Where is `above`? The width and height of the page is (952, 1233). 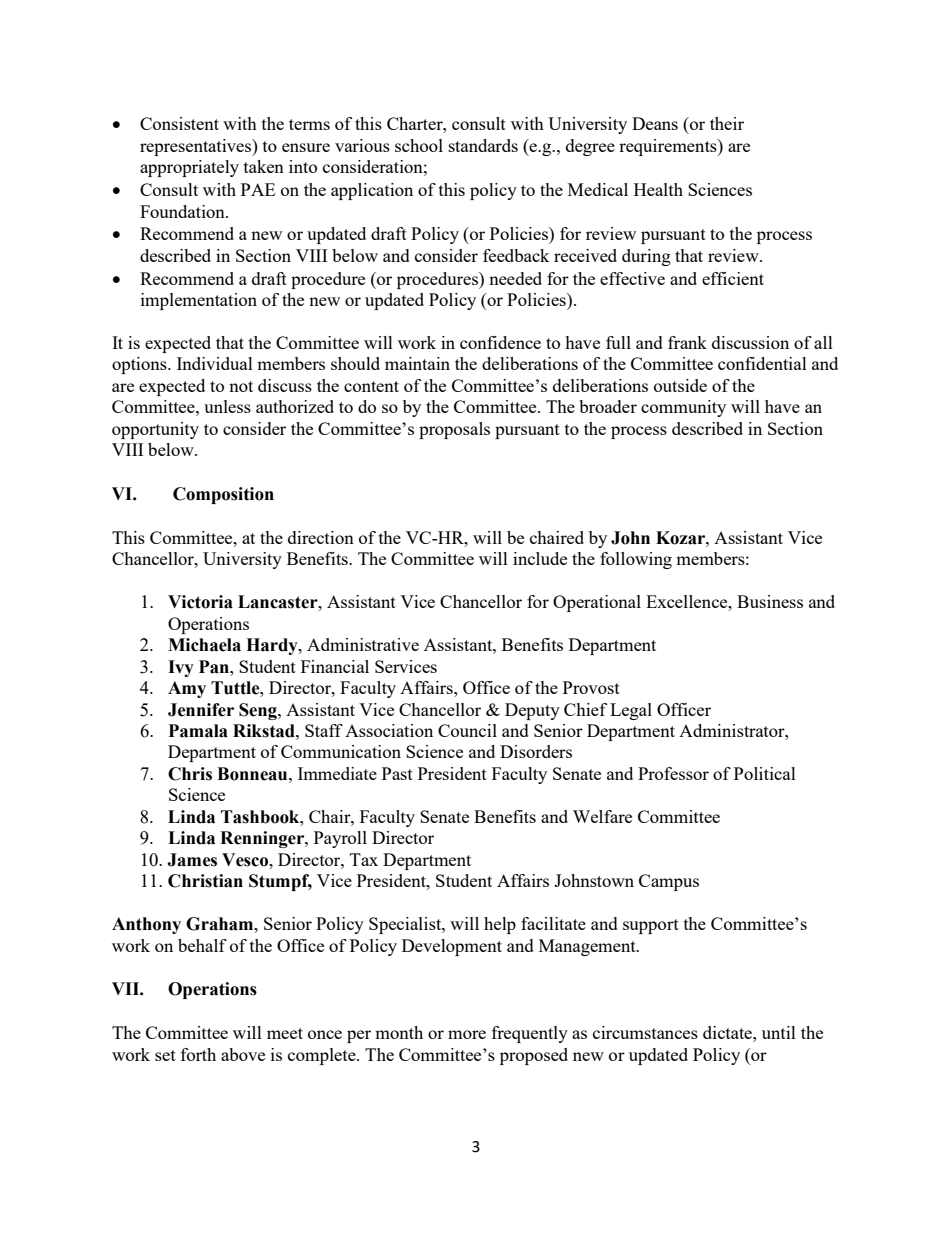
above is located at coordinates (243, 1054).
